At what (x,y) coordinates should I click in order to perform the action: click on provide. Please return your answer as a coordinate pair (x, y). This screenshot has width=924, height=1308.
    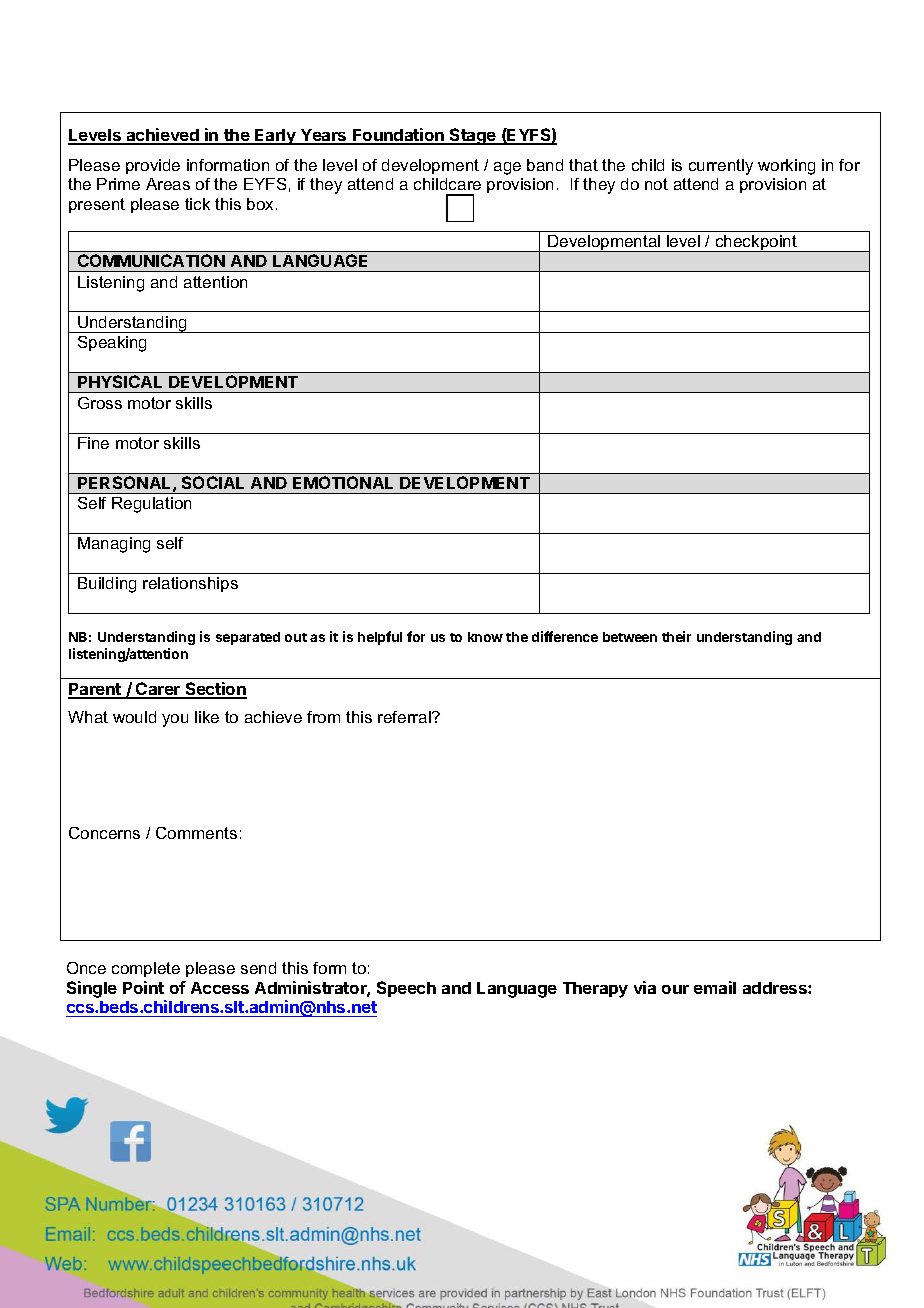
    Looking at the image, I should click on (153, 166).
